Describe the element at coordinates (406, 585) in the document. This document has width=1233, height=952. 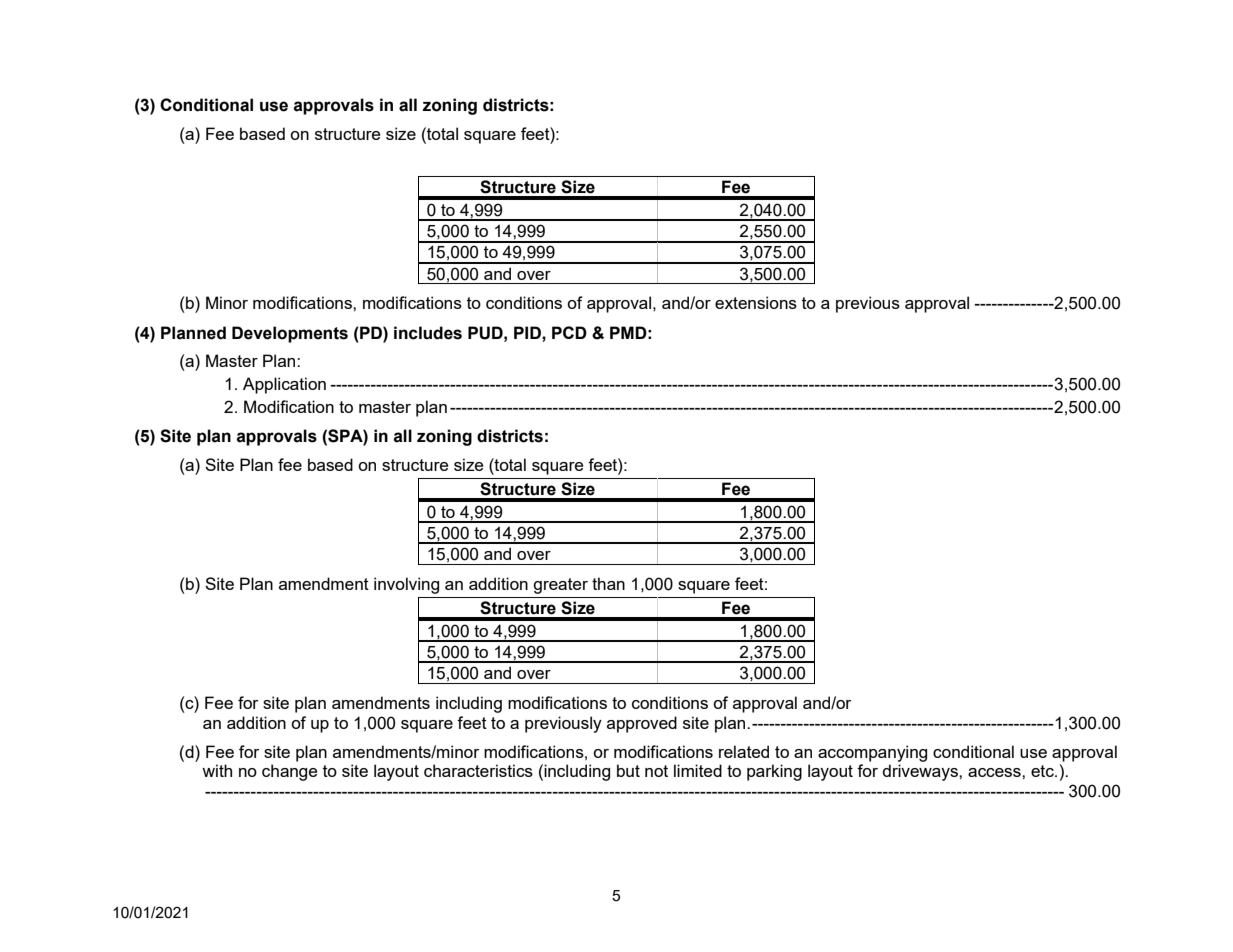
I see `involving` at that location.
